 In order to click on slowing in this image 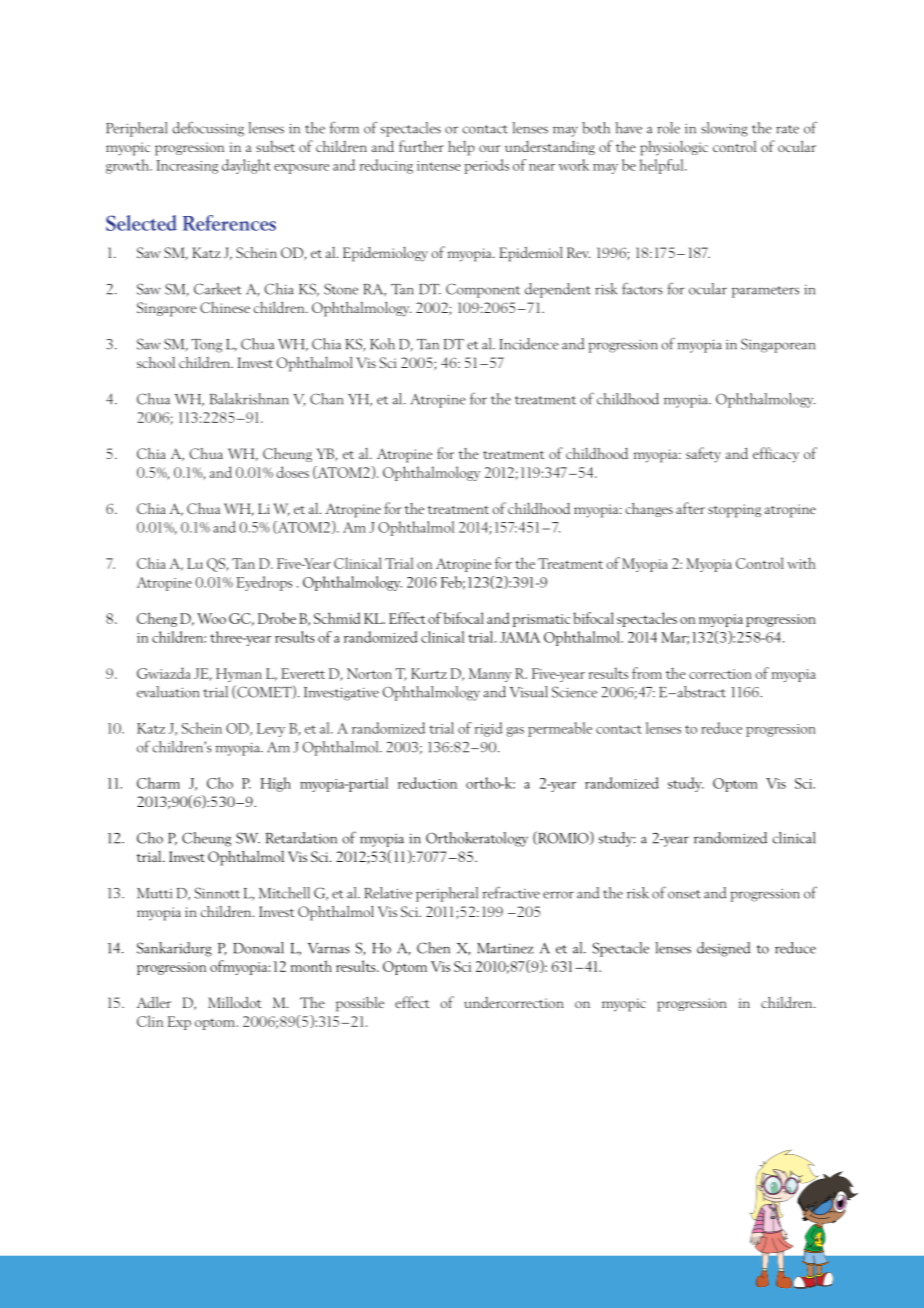, I will do `click(724, 129)`.
